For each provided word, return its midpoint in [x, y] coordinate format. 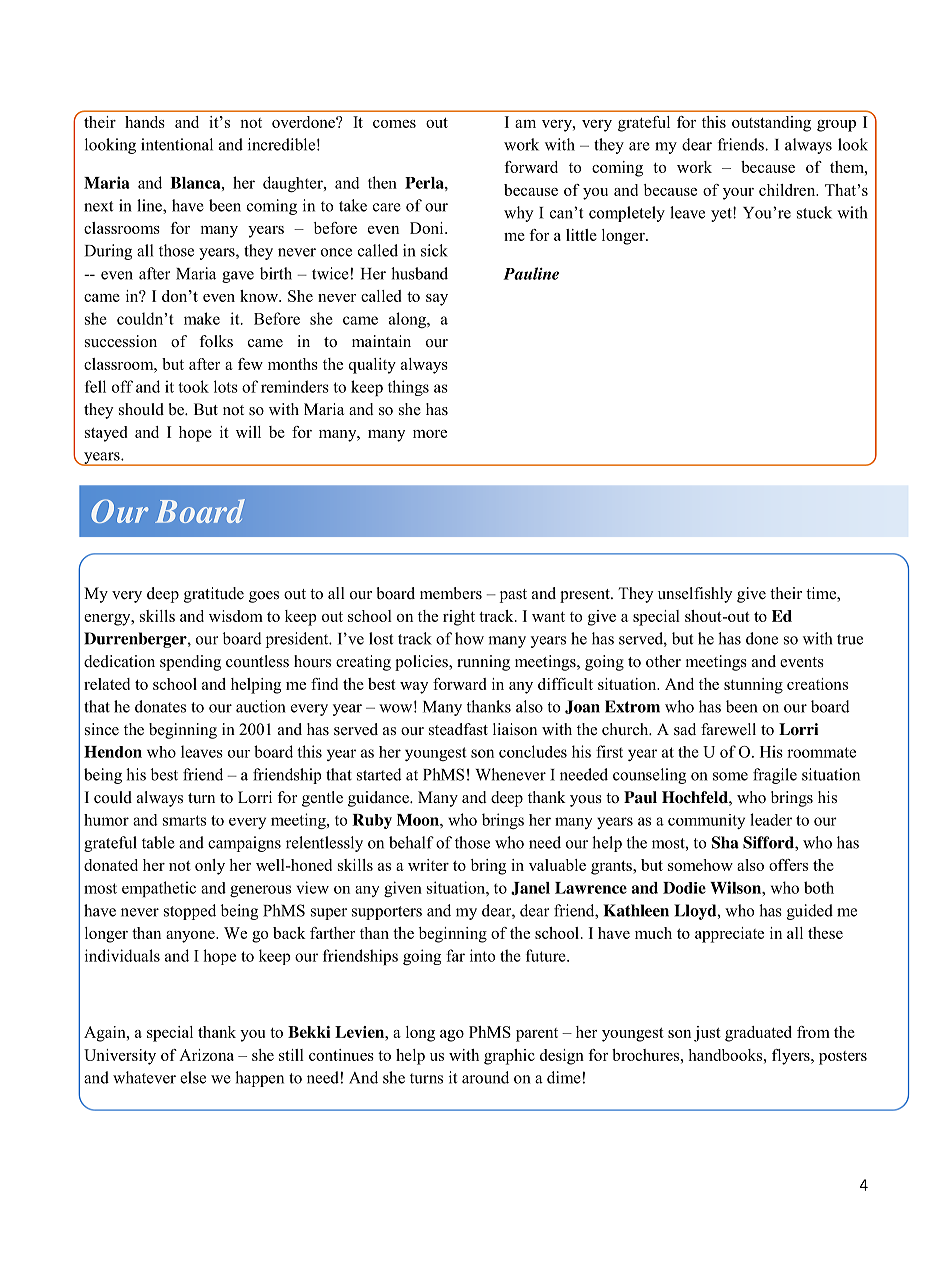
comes [394, 124]
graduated [758, 1034]
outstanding [771, 124]
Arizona [206, 1055]
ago [452, 1036]
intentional [177, 144]
